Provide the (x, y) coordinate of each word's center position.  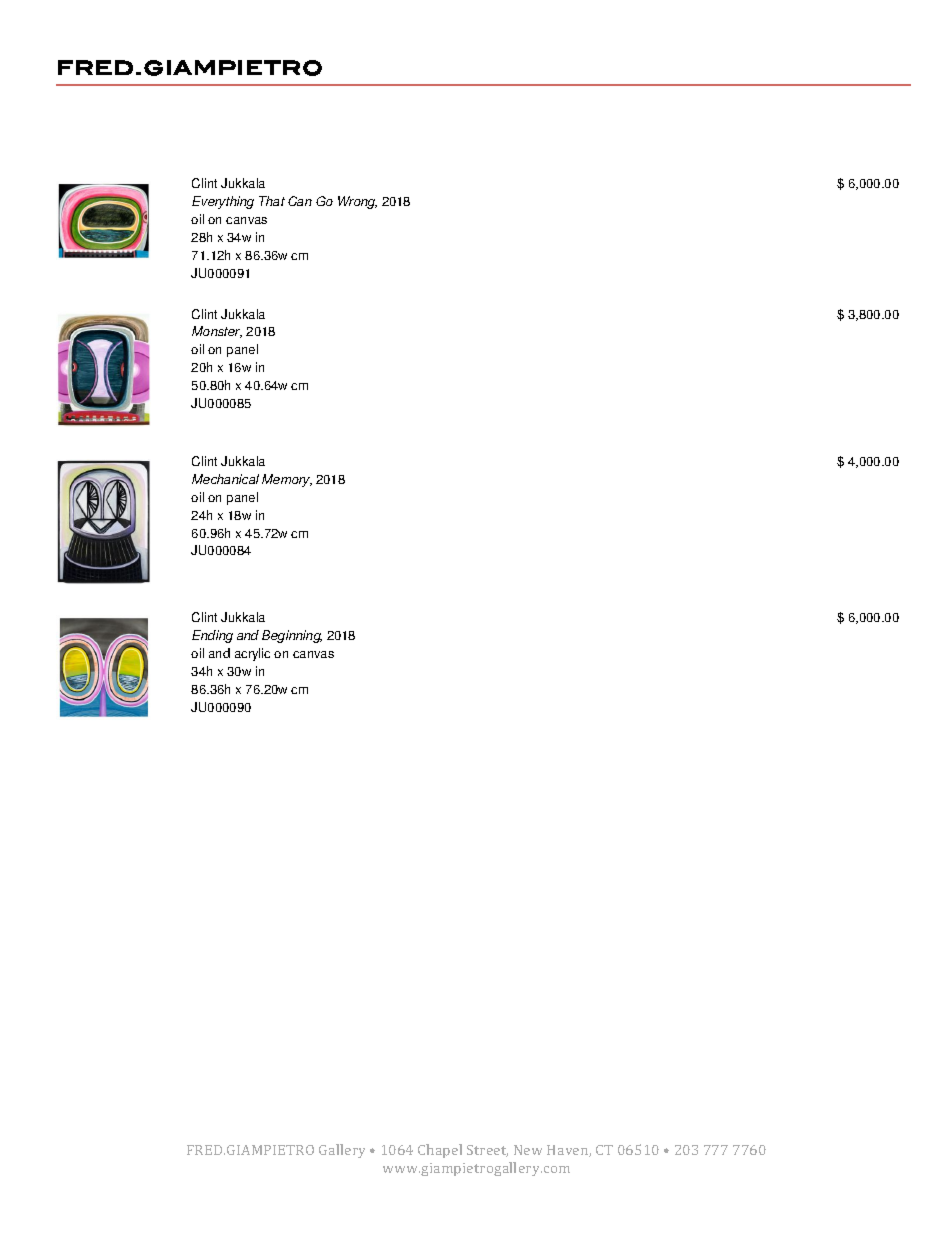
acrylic (252, 654)
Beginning (292, 636)
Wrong (357, 202)
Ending (212, 636)
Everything (223, 202)
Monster (217, 332)
